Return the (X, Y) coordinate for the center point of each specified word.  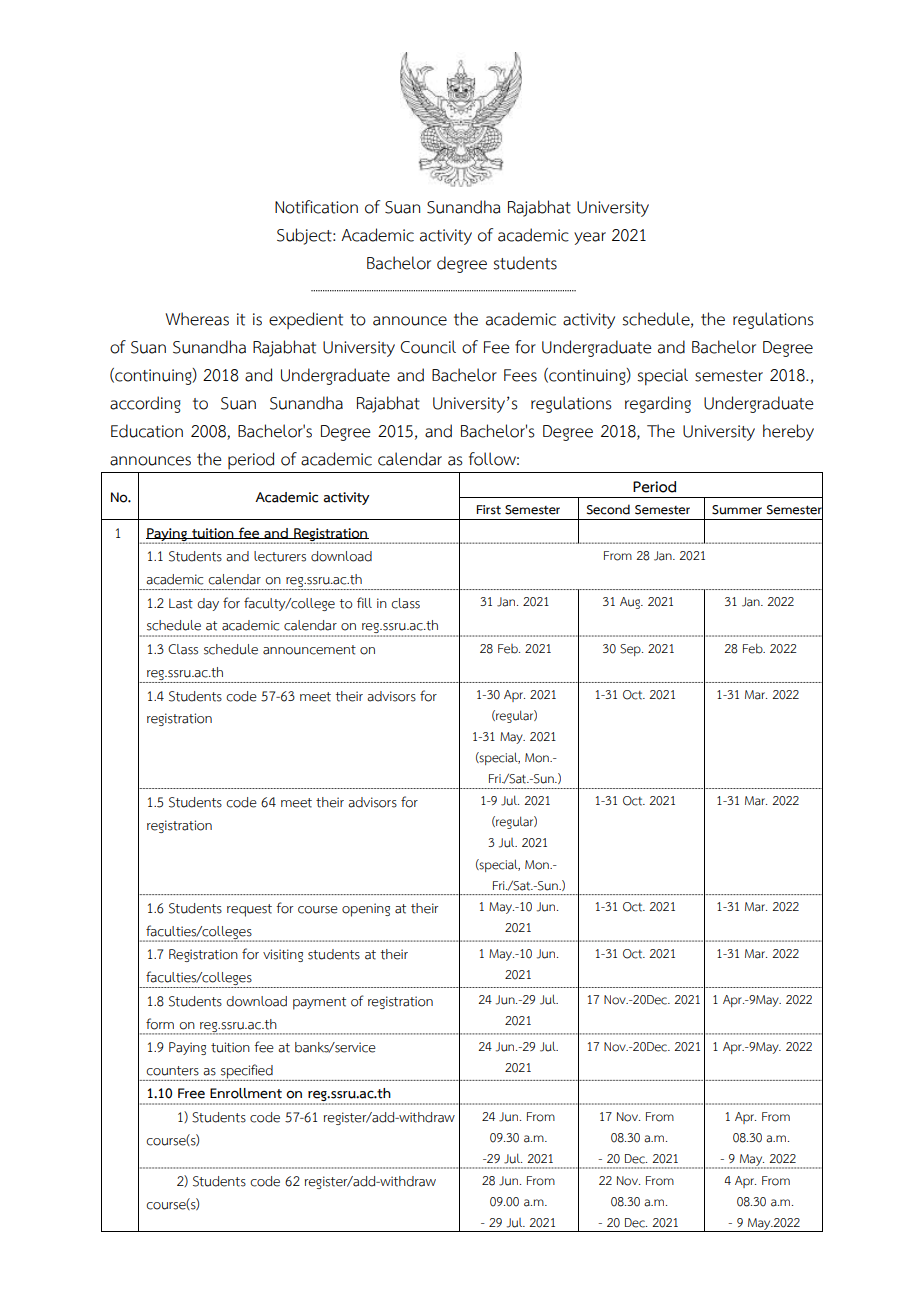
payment (319, 1003)
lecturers (280, 556)
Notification (316, 207)
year (590, 238)
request (249, 910)
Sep (631, 650)
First (489, 510)
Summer (737, 510)
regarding (658, 404)
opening (366, 910)
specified (247, 1072)
